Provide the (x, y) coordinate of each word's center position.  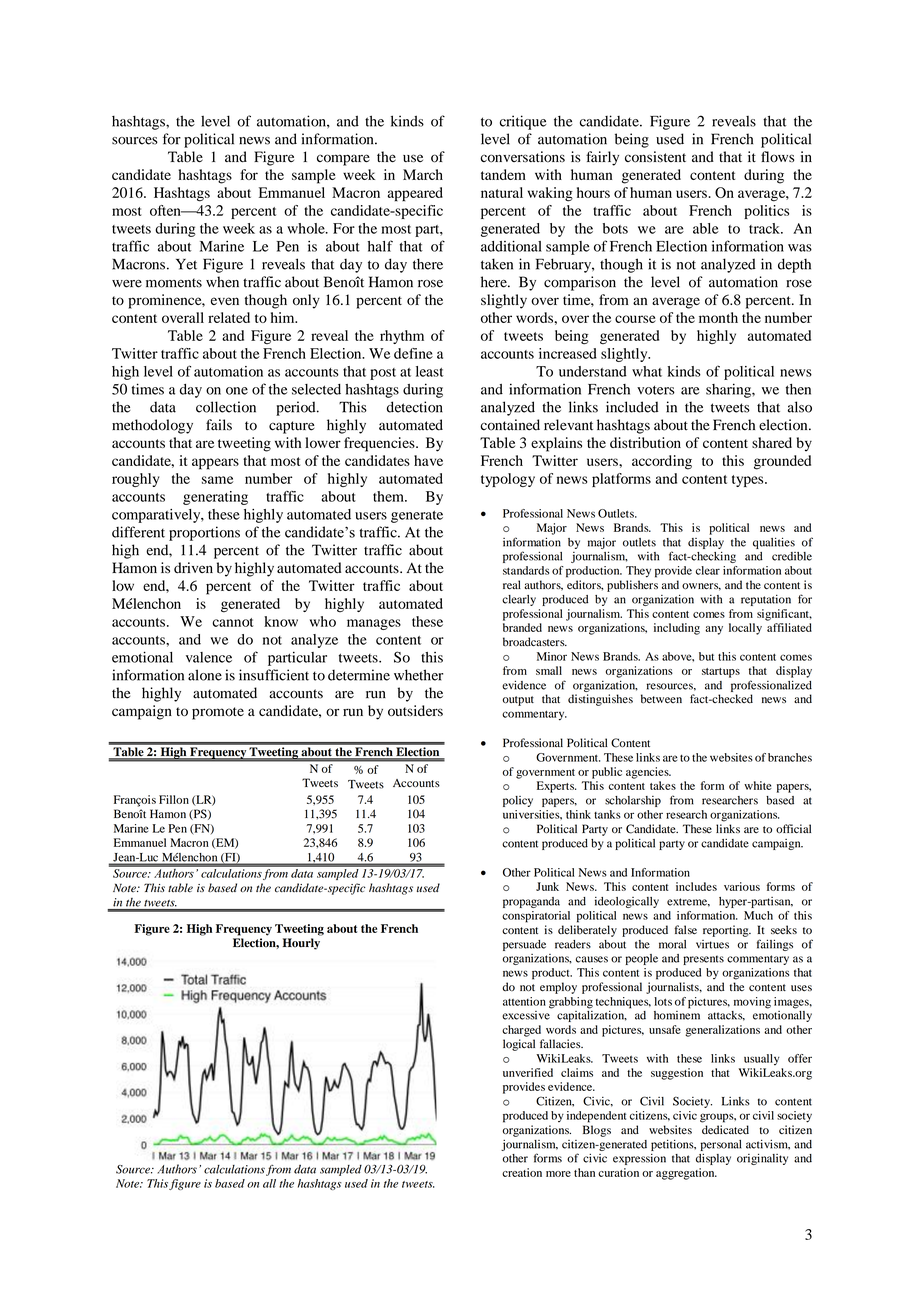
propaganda (531, 902)
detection (415, 407)
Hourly (301, 944)
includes (696, 886)
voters (656, 390)
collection (226, 407)
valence (209, 657)
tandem (503, 174)
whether (418, 675)
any (714, 630)
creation (522, 1172)
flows (778, 157)
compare (343, 160)
